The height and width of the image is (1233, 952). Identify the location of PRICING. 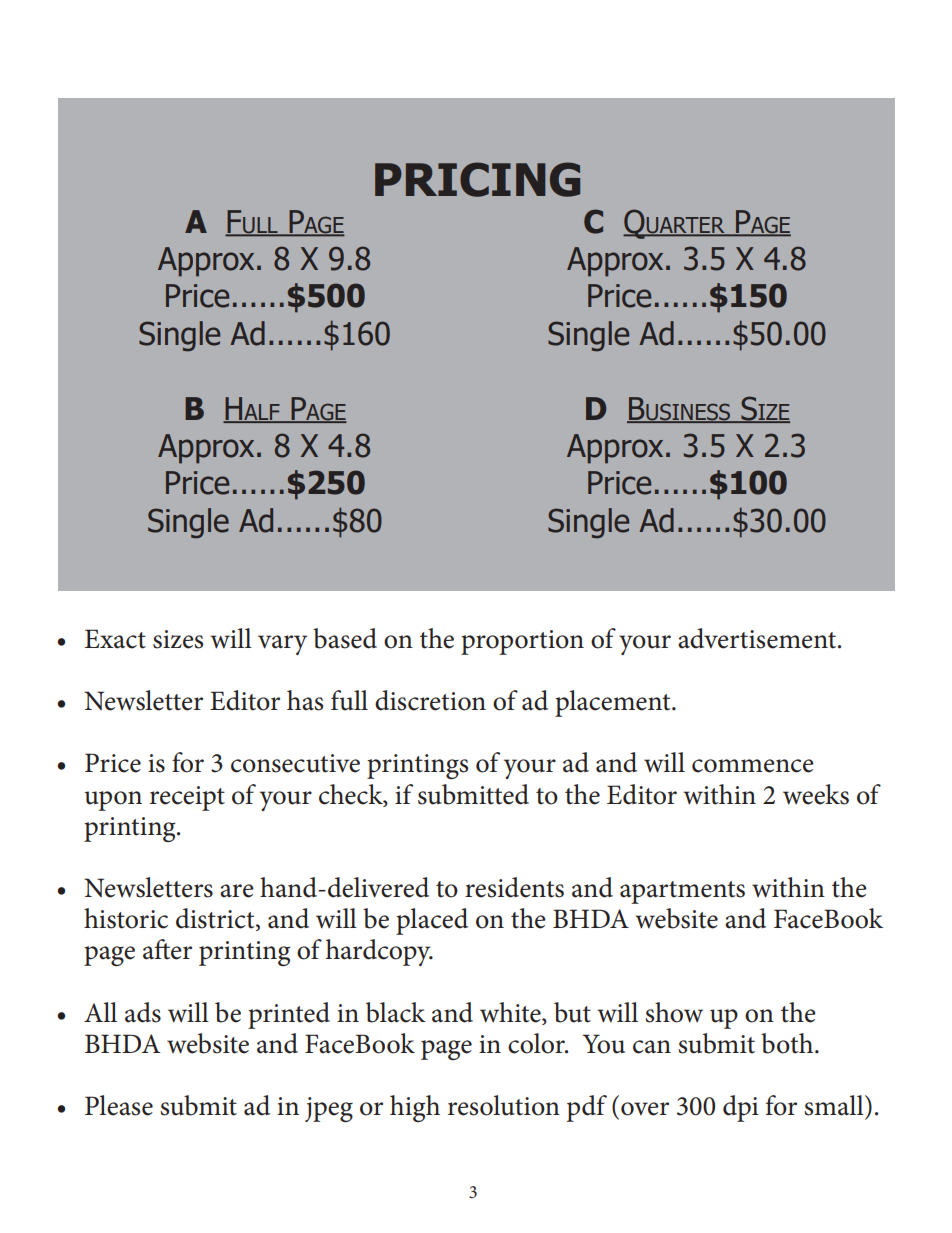
(477, 179).
